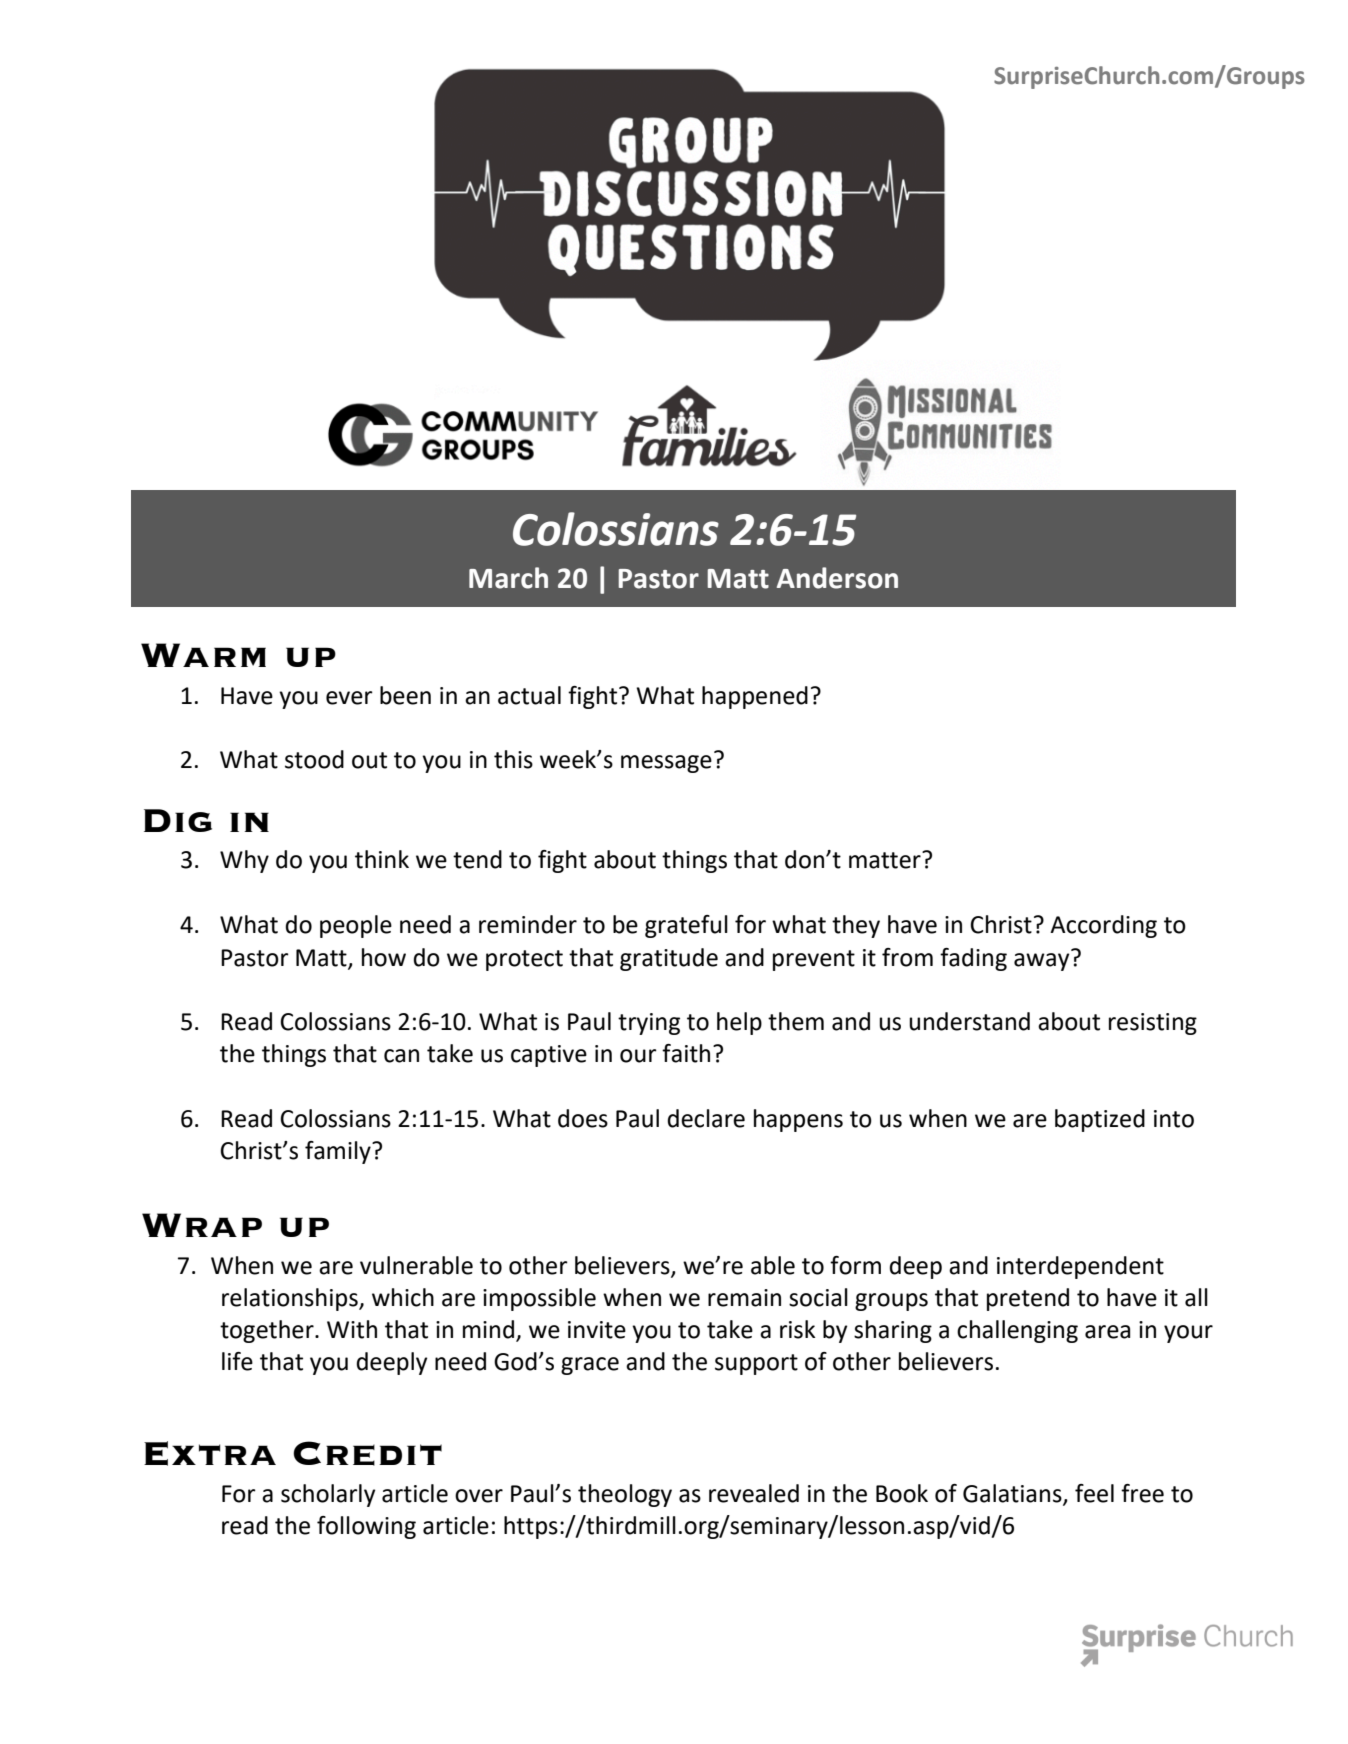 This page has width=1348, height=1744. I want to click on feel, so click(1094, 1493).
